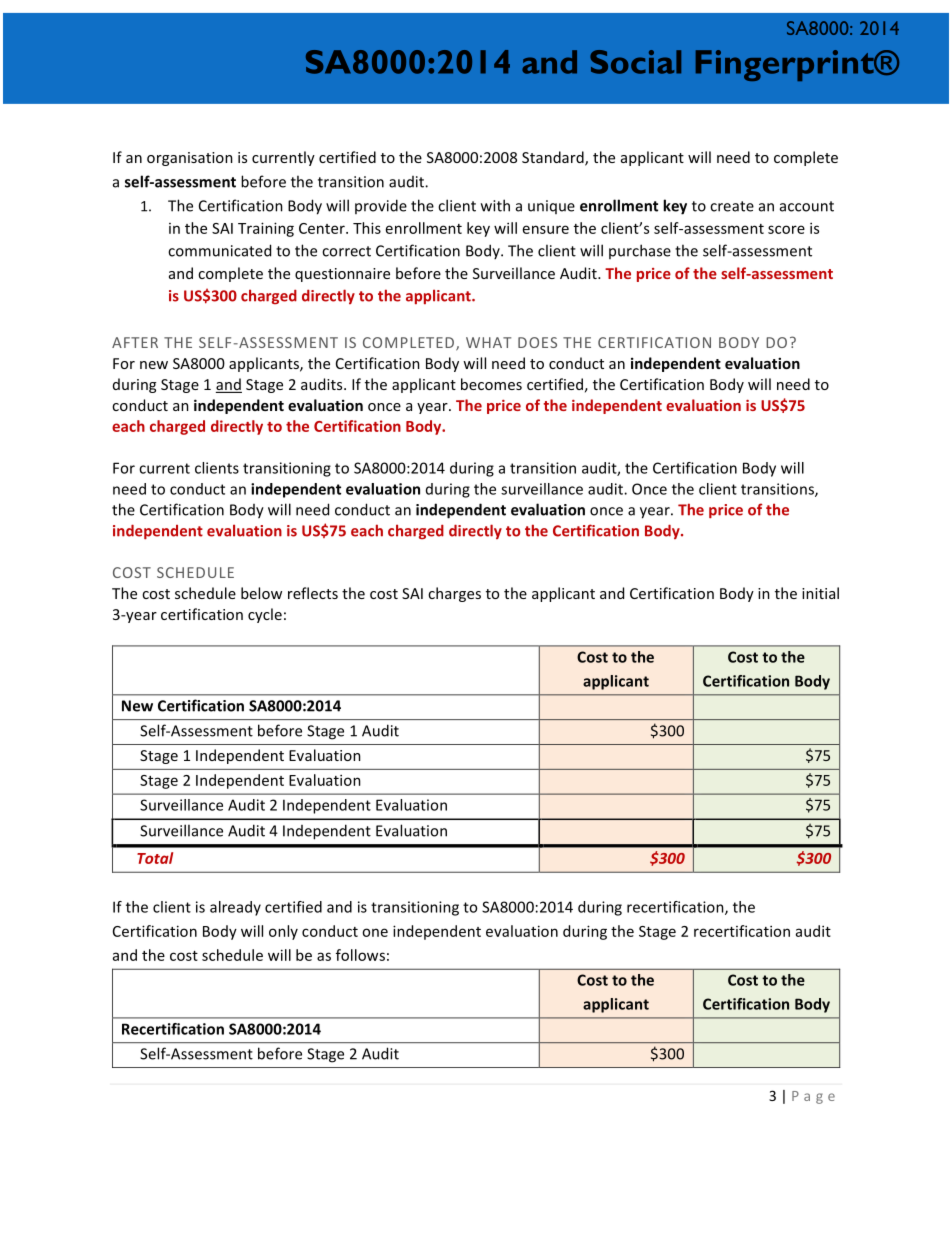  I want to click on Standard, so click(554, 158).
